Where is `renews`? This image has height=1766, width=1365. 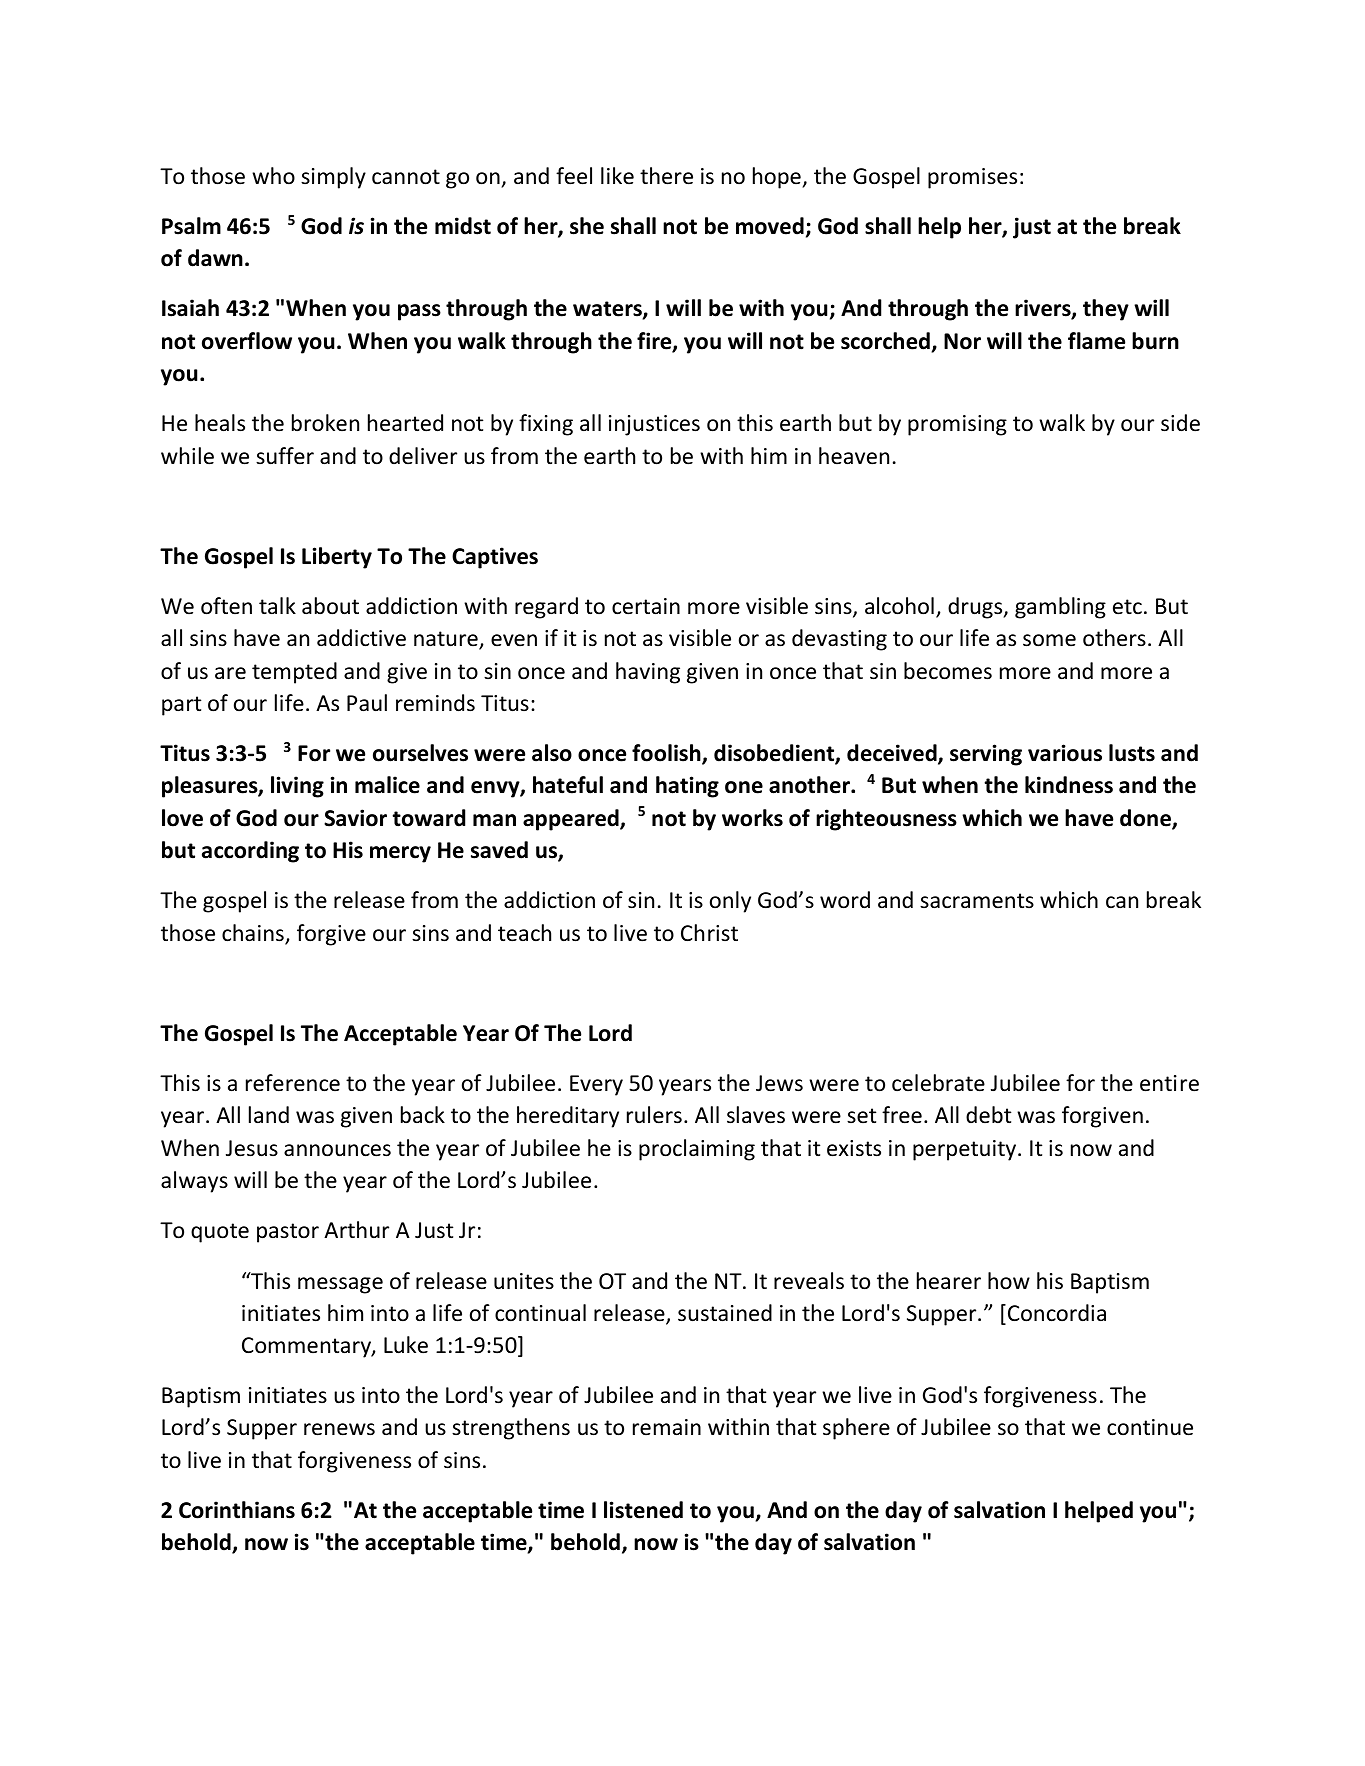
renews is located at coordinates (339, 1429).
